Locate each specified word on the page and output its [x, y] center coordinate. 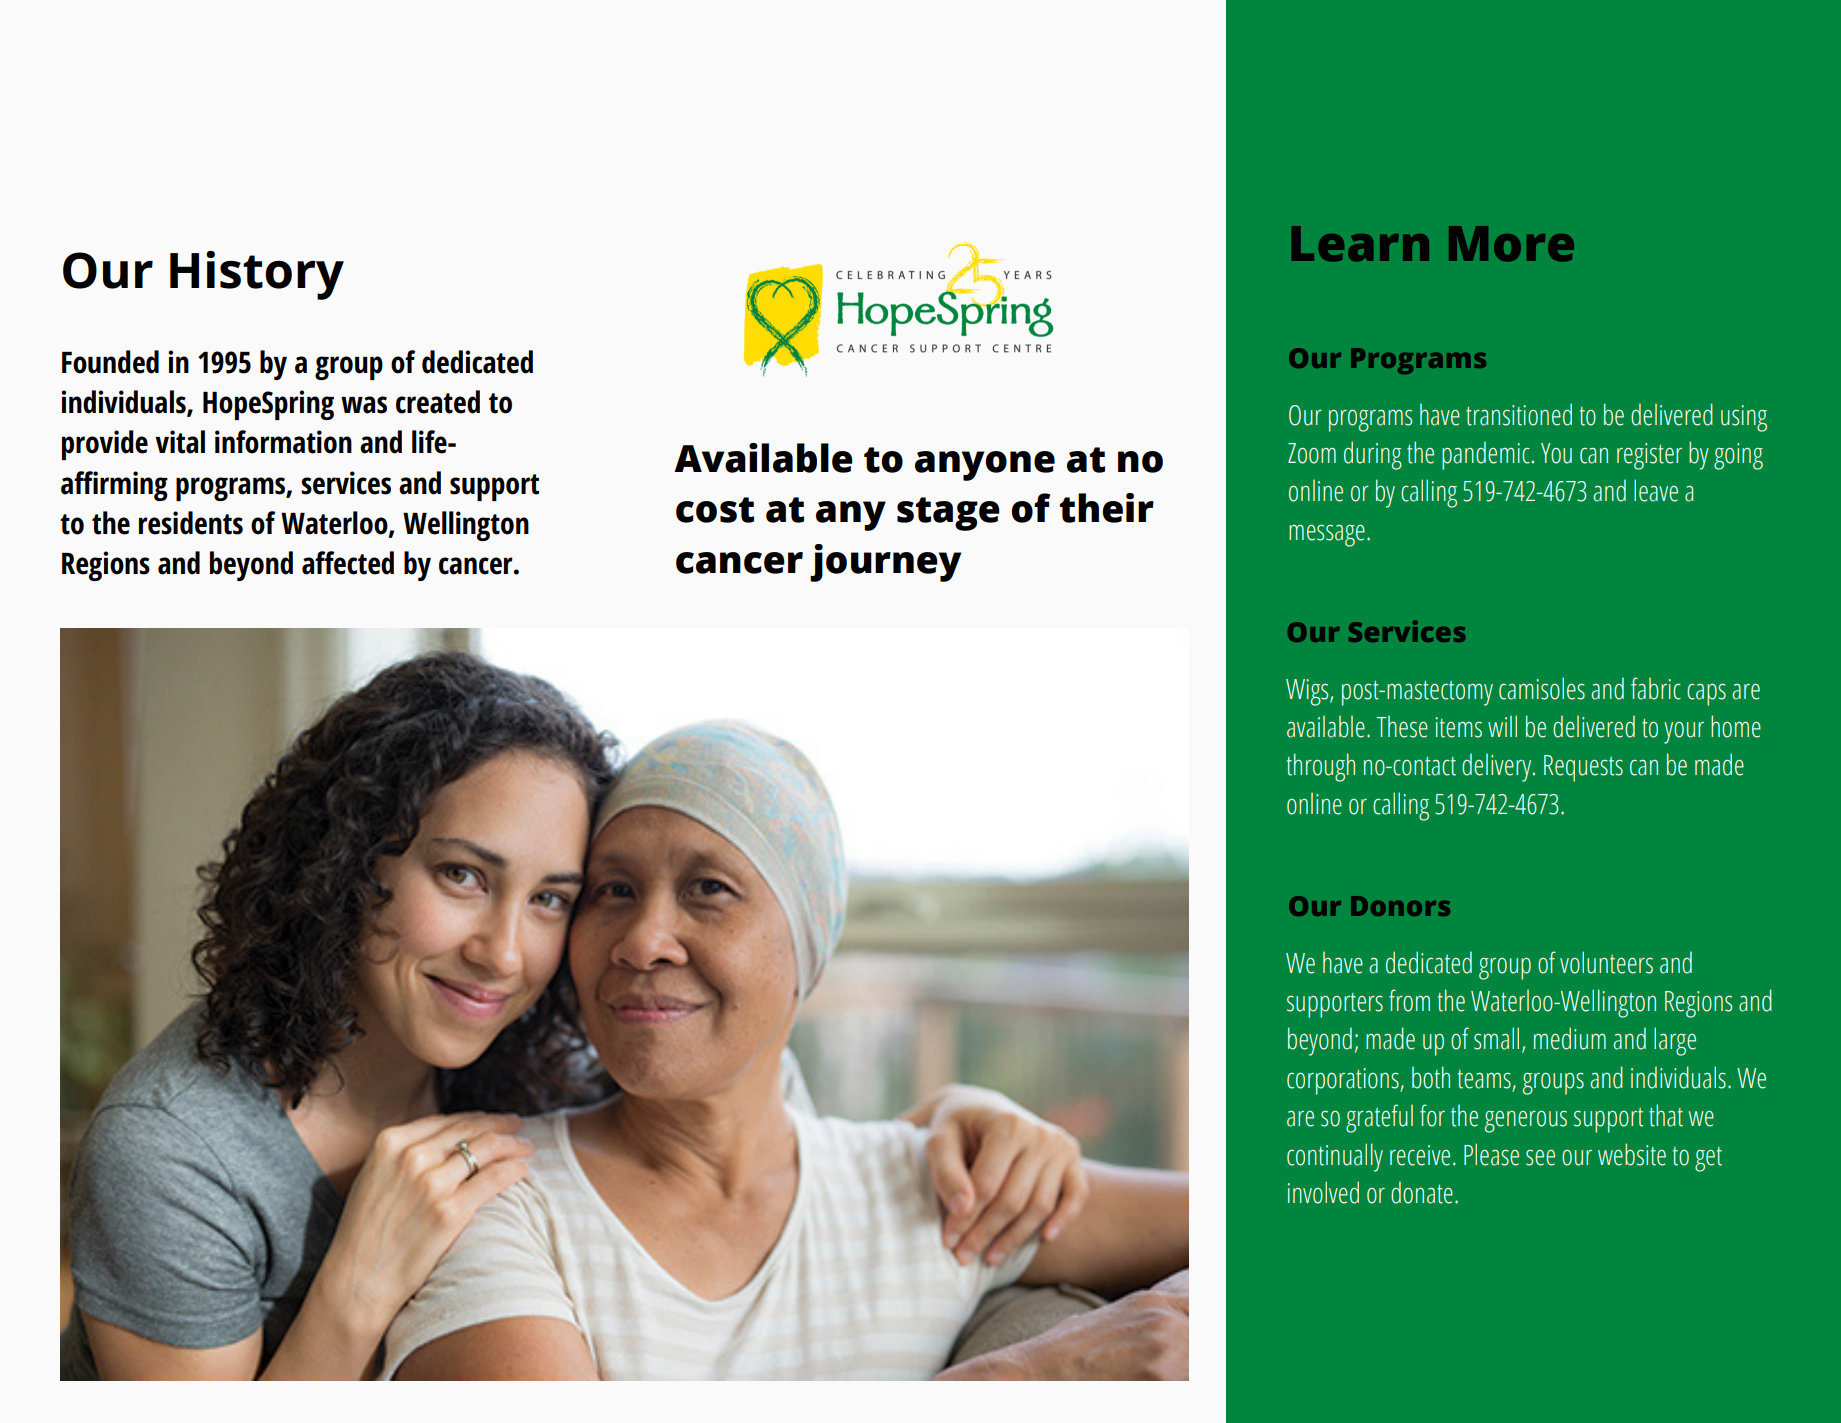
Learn [1360, 244]
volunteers [1606, 962]
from [1409, 1000]
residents [191, 523]
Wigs [1308, 692]
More [1511, 244]
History [257, 275]
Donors [1400, 906]
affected [348, 563]
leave [1656, 490]
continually [1335, 1157]
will [1502, 726]
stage [948, 514]
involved [1323, 1192]
